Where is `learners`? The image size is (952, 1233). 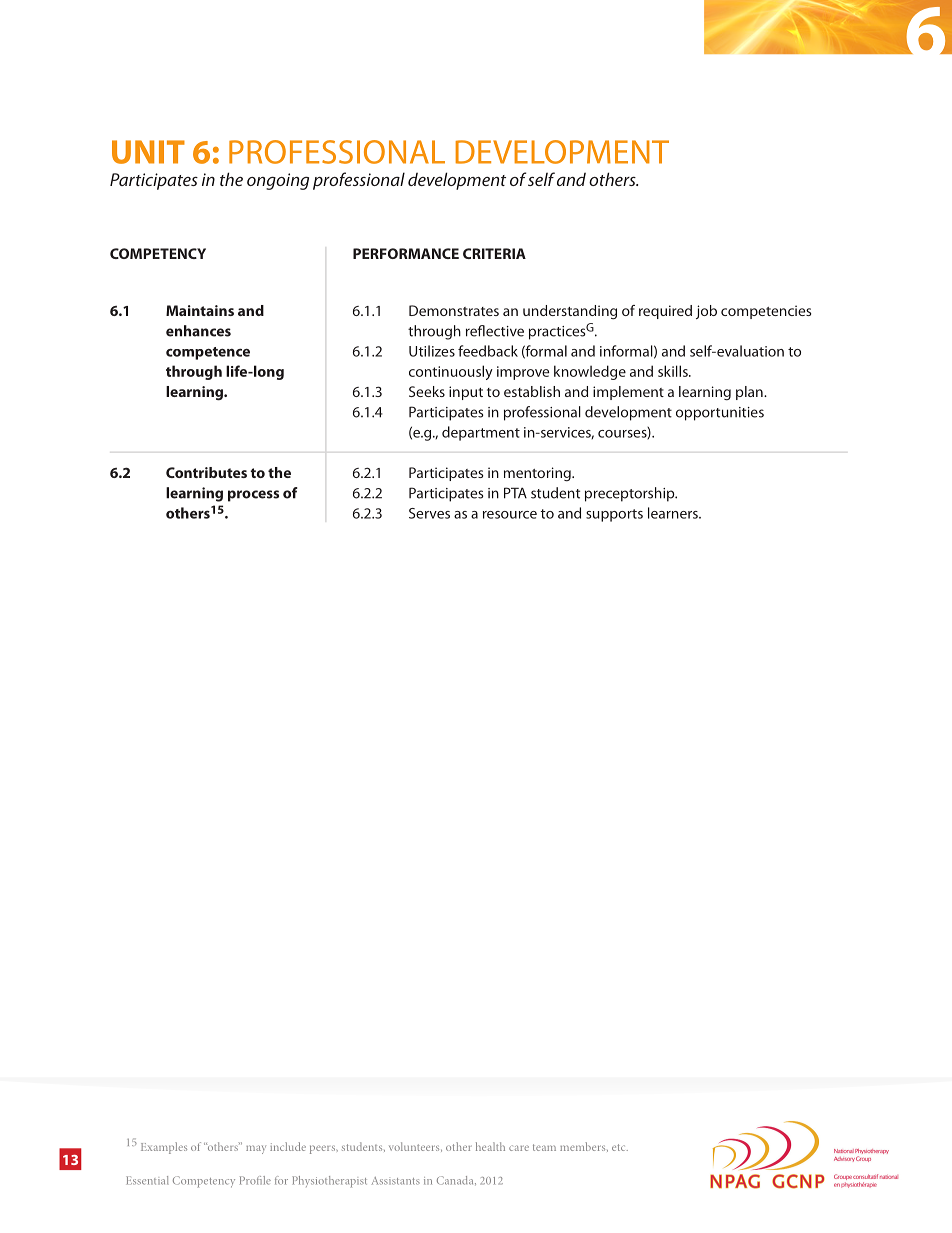
learners is located at coordinates (674, 513).
